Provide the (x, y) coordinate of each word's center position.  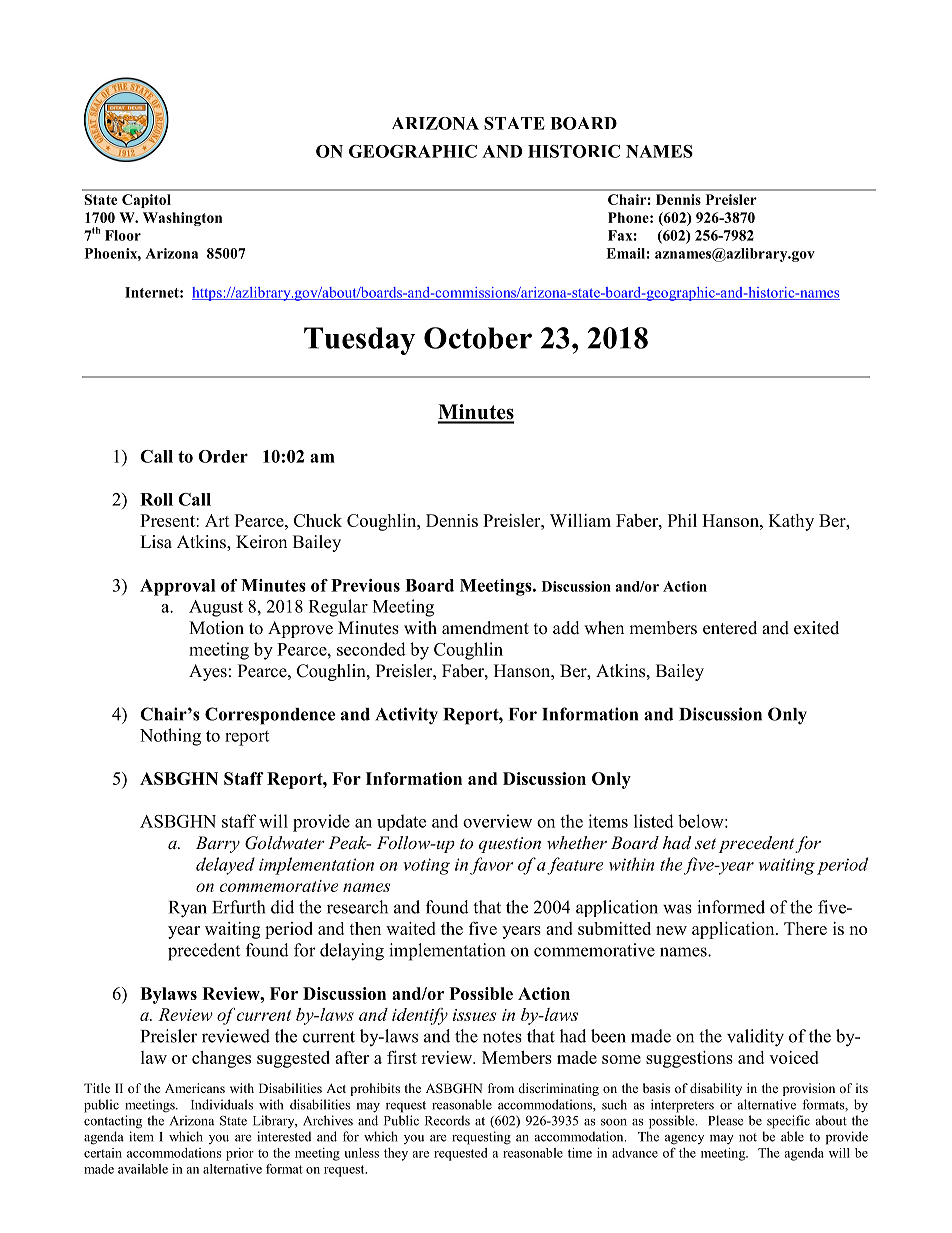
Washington (182, 219)
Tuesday (359, 341)
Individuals (222, 1104)
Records (447, 1120)
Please (725, 1120)
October (478, 338)
